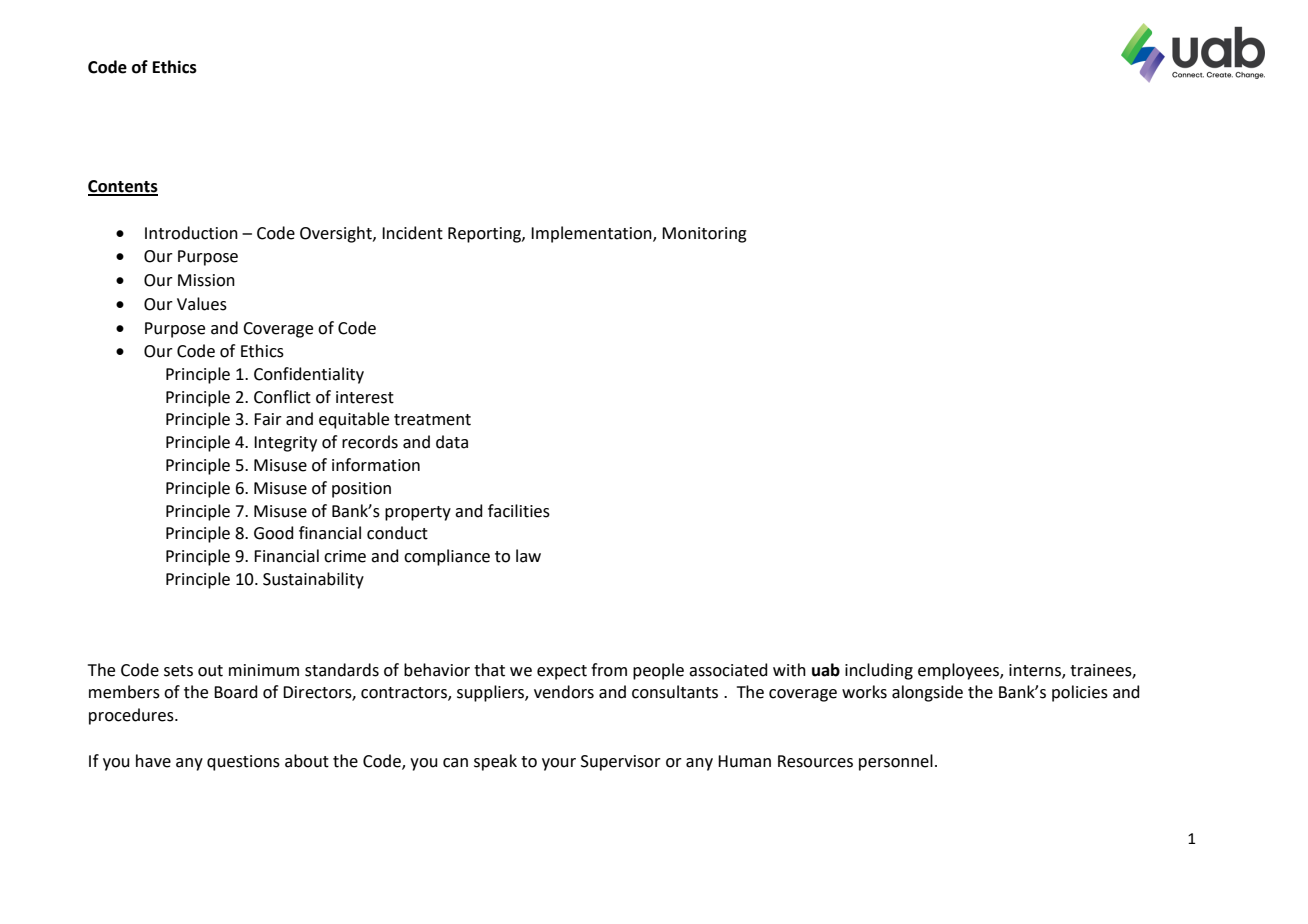  Describe the element at coordinates (704, 235) in the screenshot. I see `Monitoring` at that location.
